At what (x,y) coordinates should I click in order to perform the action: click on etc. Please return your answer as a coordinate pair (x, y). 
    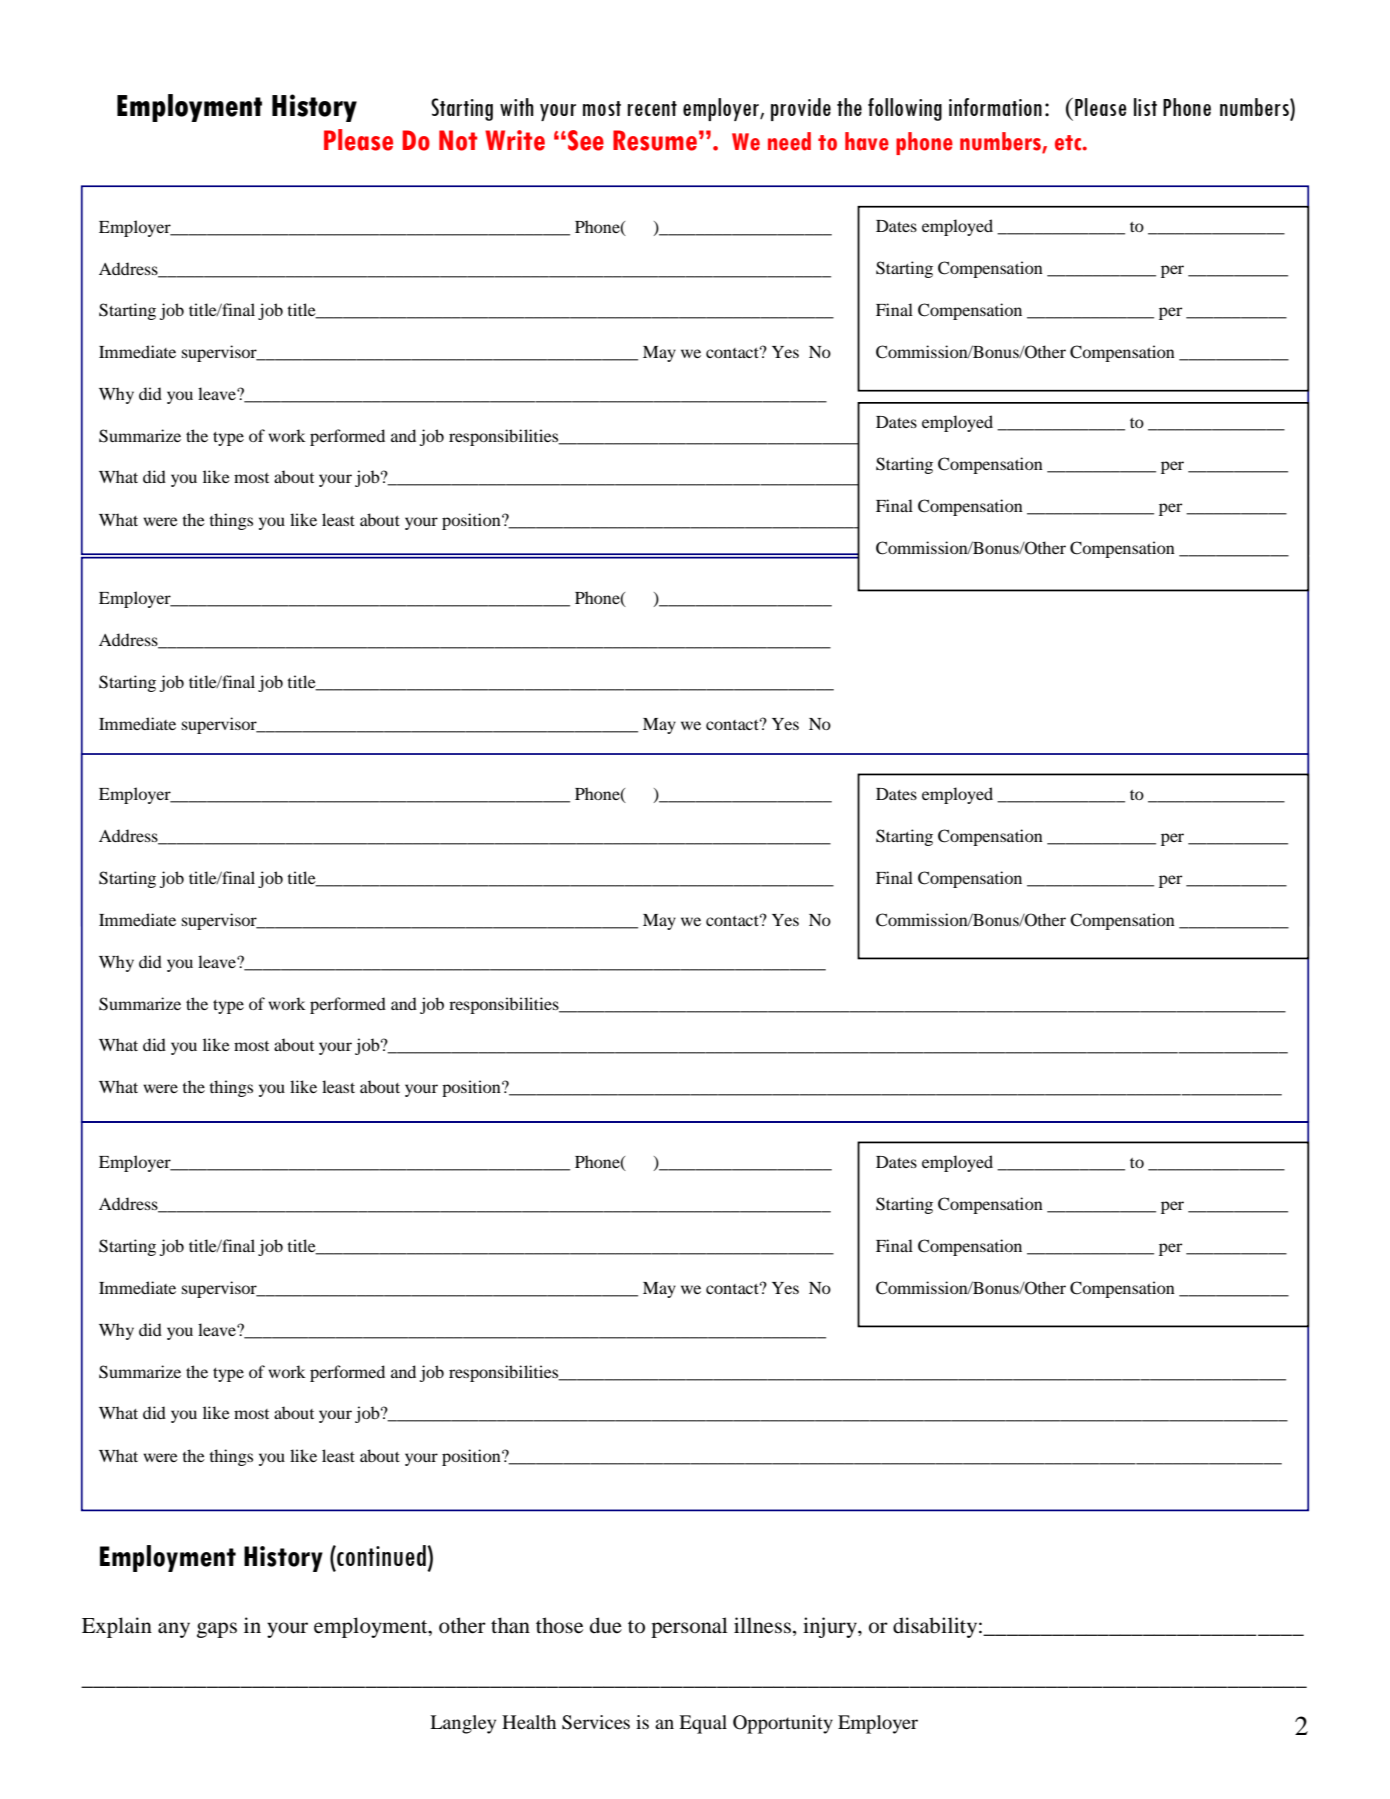
    Looking at the image, I should click on (1069, 143).
